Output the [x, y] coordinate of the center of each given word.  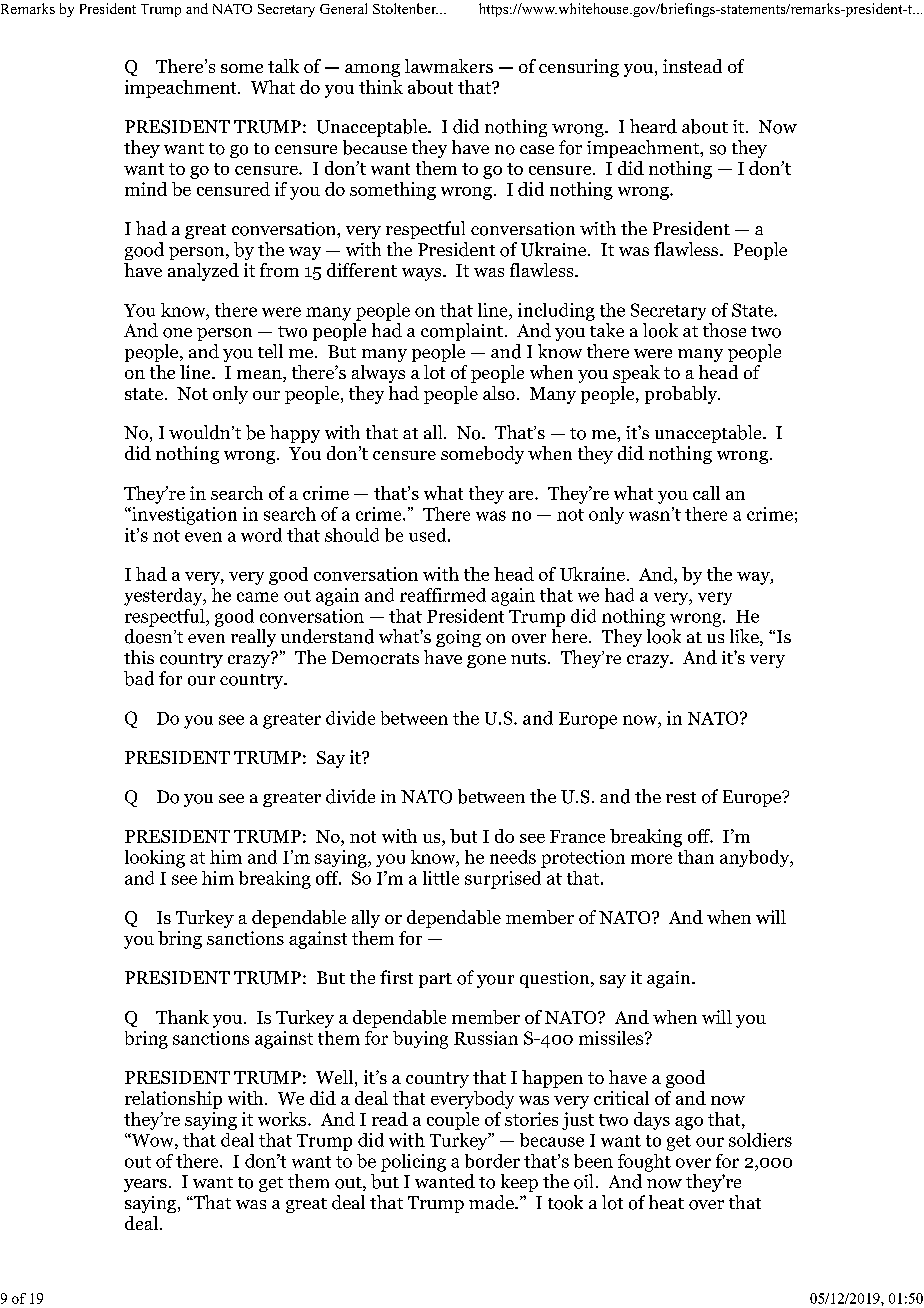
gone [486, 661]
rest [681, 797]
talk [283, 66]
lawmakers [449, 66]
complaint [462, 332]
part [435, 980]
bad [139, 678]
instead [692, 66]
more [651, 859]
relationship [173, 1100]
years [145, 1185]
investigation [183, 516]
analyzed [203, 272]
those [724, 330]
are [522, 495]
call [706, 493]
